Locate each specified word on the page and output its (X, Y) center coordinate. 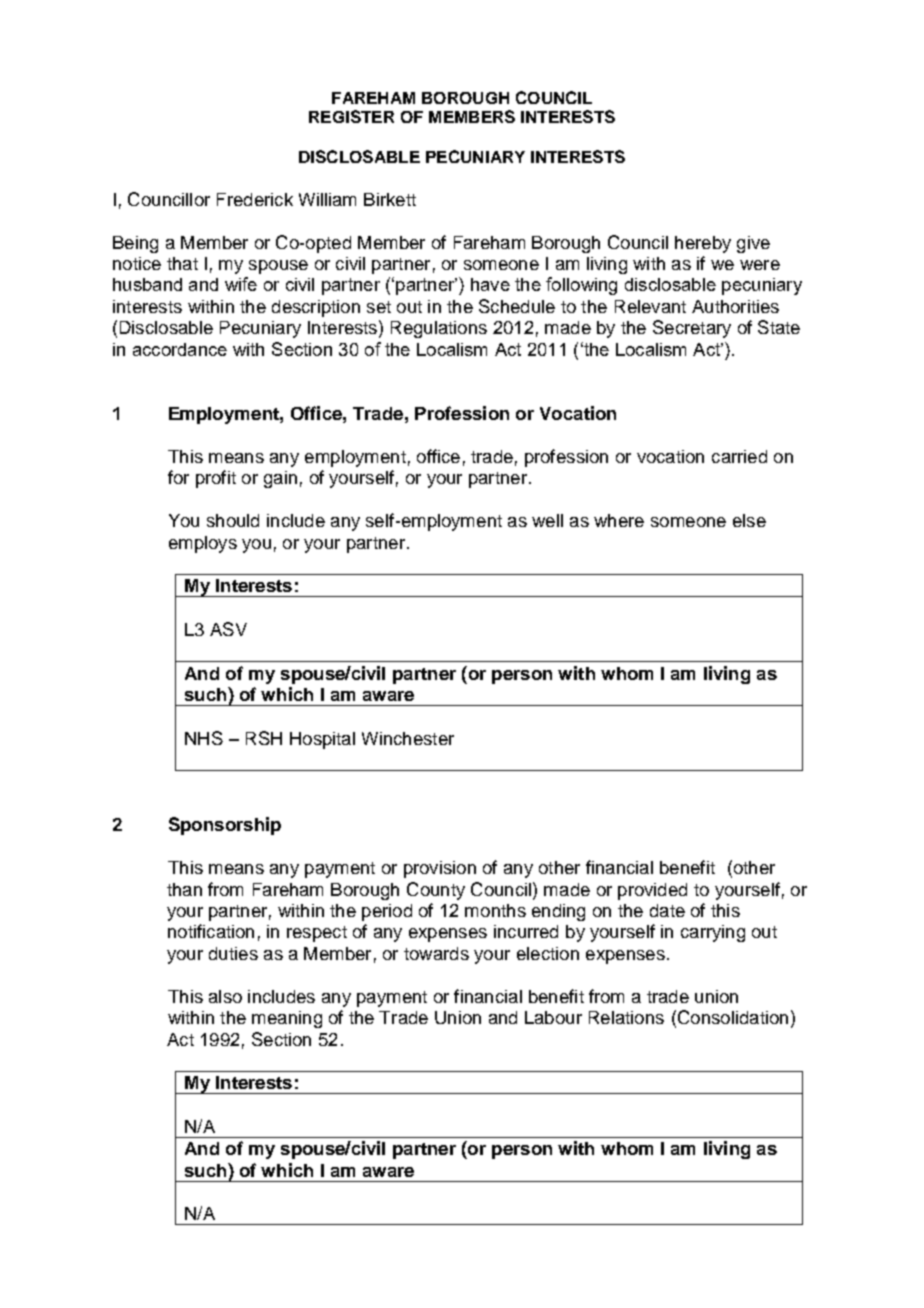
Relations (626, 1017)
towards (436, 953)
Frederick (255, 199)
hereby (703, 244)
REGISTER (351, 116)
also (225, 996)
